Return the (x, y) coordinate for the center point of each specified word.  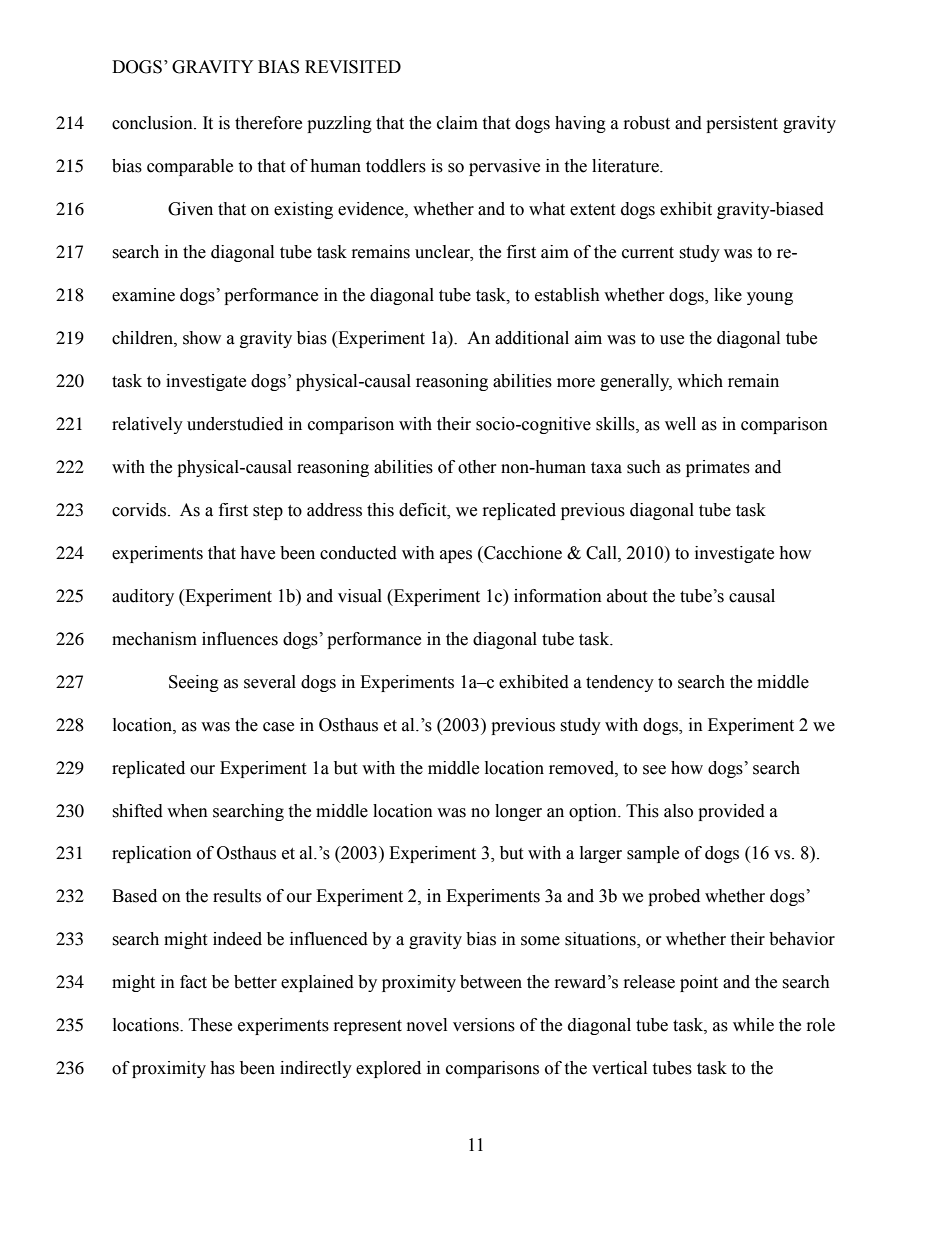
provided (731, 812)
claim (457, 123)
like (728, 295)
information (558, 596)
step (268, 512)
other (477, 467)
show (202, 338)
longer (518, 812)
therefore (268, 123)
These (210, 1025)
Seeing (194, 683)
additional (532, 338)
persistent (742, 124)
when (187, 811)
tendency (620, 683)
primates (718, 468)
